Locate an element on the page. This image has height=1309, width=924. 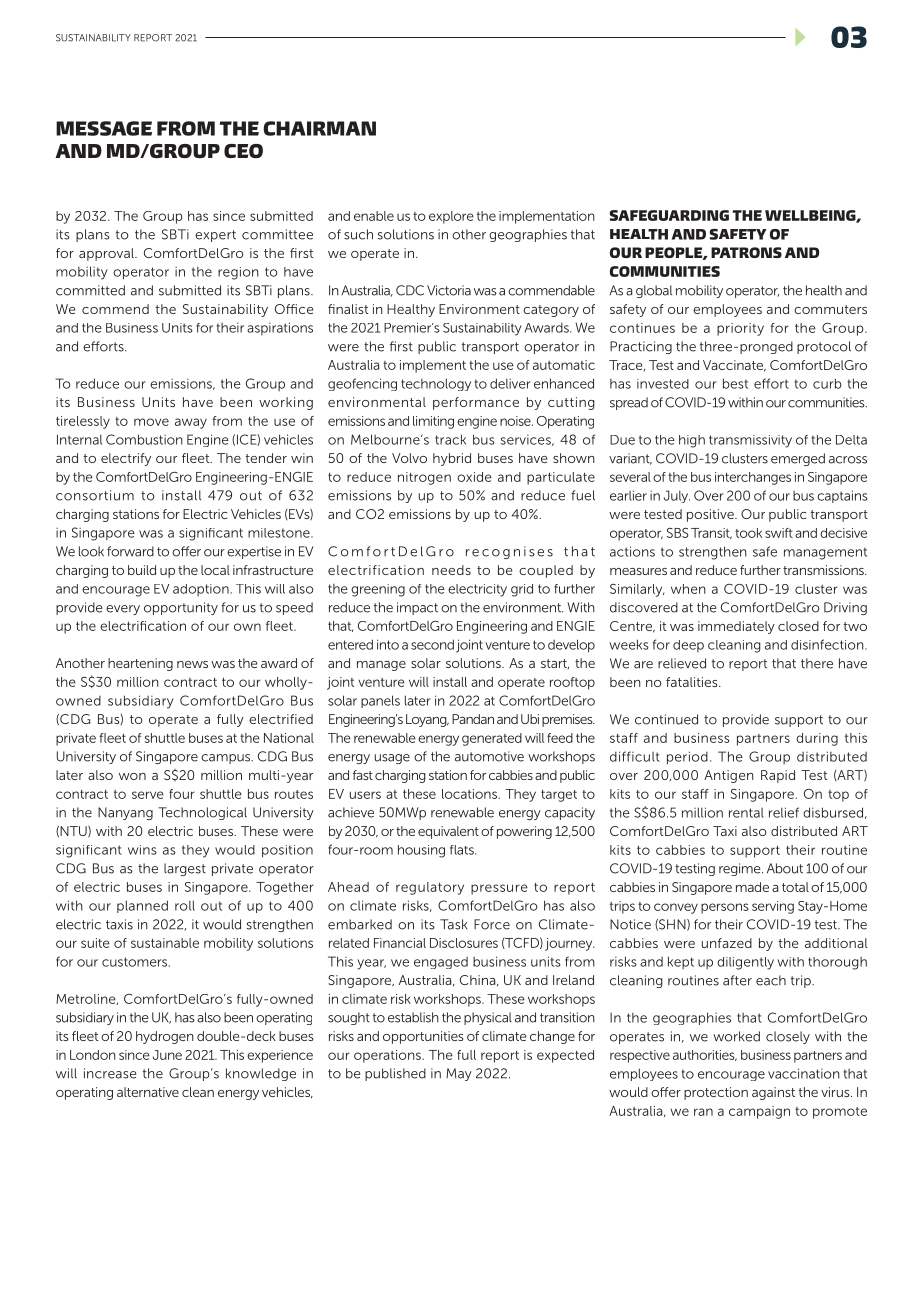
explore is located at coordinates (451, 217).
